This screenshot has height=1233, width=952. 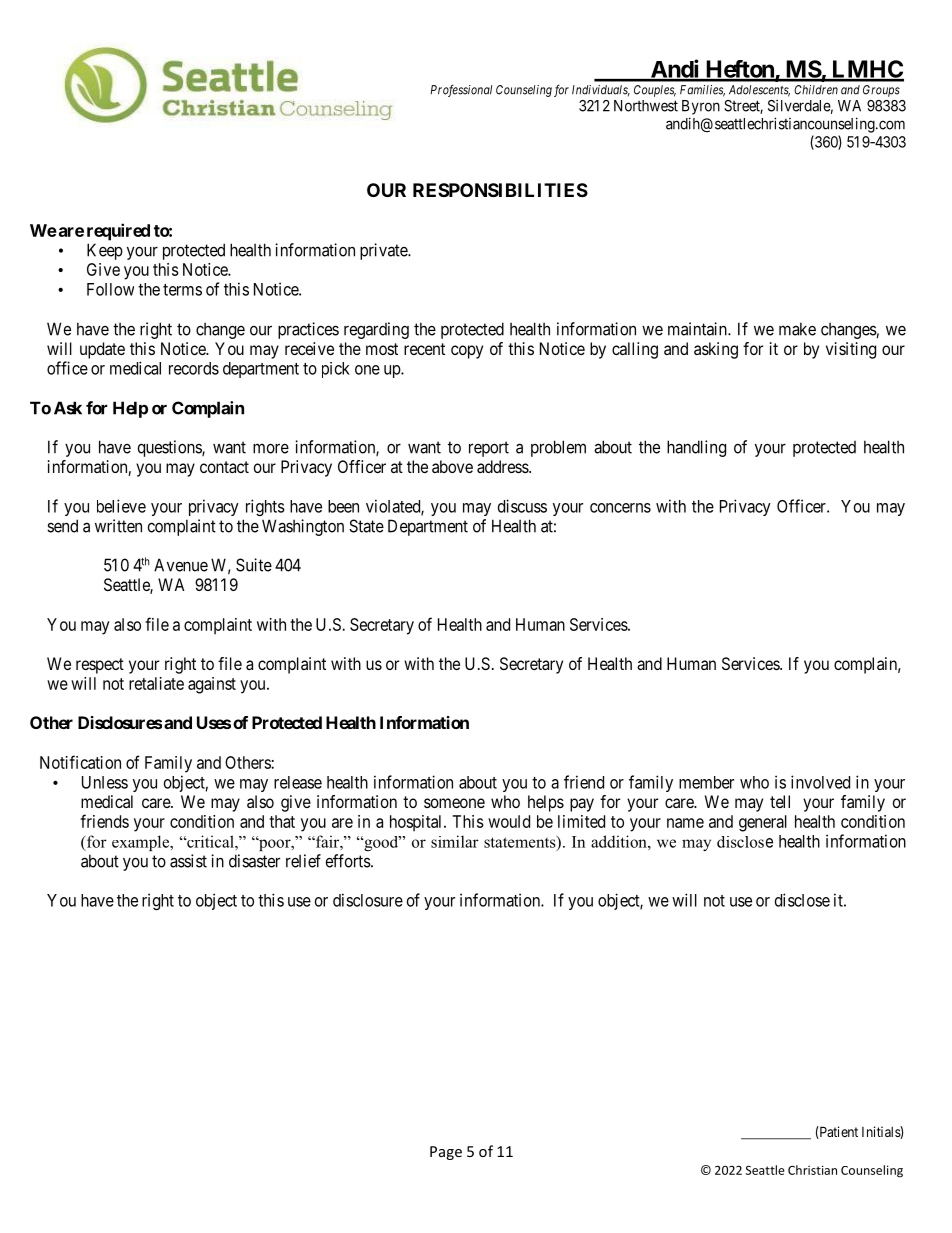 I want to click on questions, so click(x=170, y=448).
